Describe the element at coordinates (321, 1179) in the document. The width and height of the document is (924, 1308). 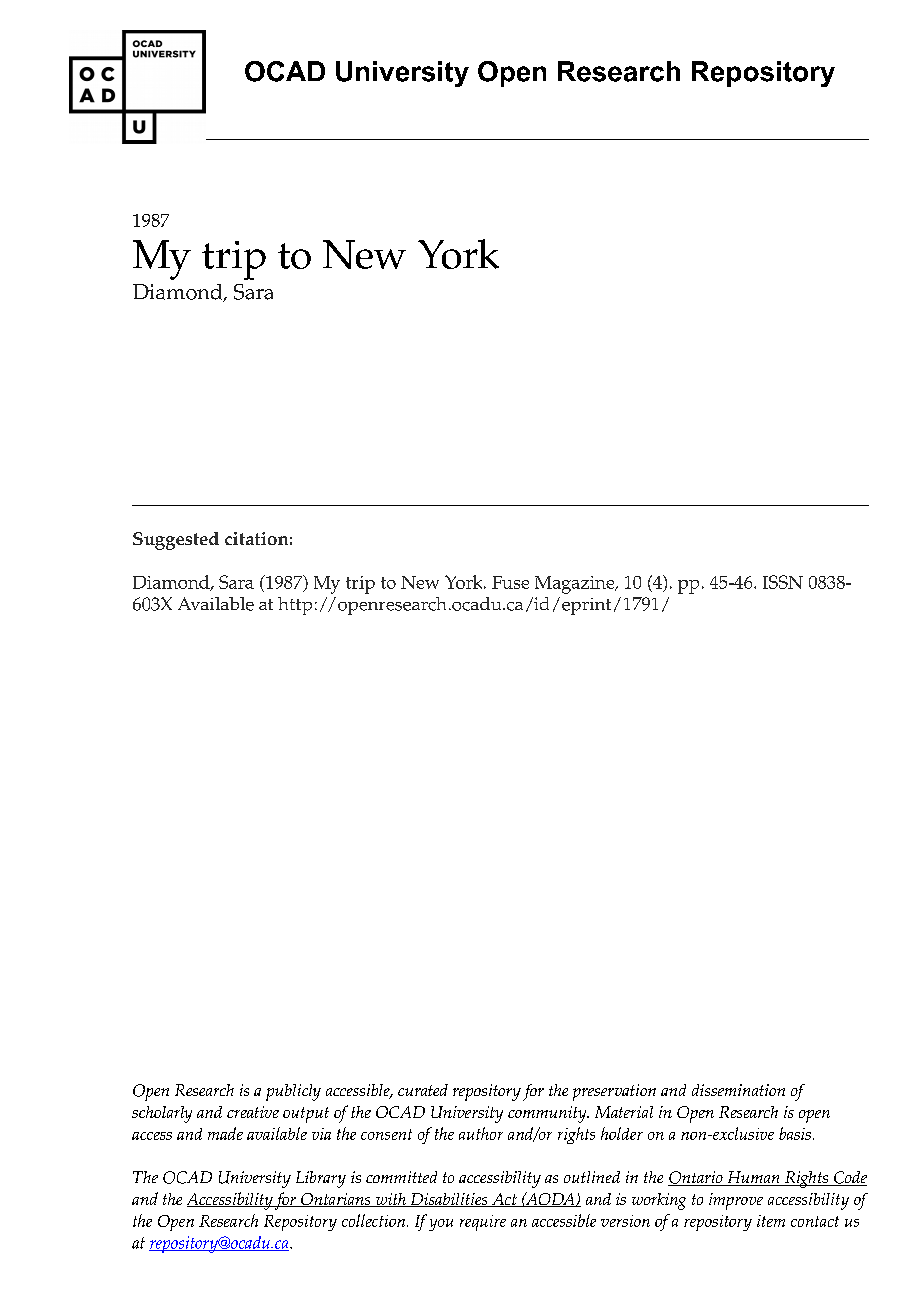
I see `Library` at that location.
